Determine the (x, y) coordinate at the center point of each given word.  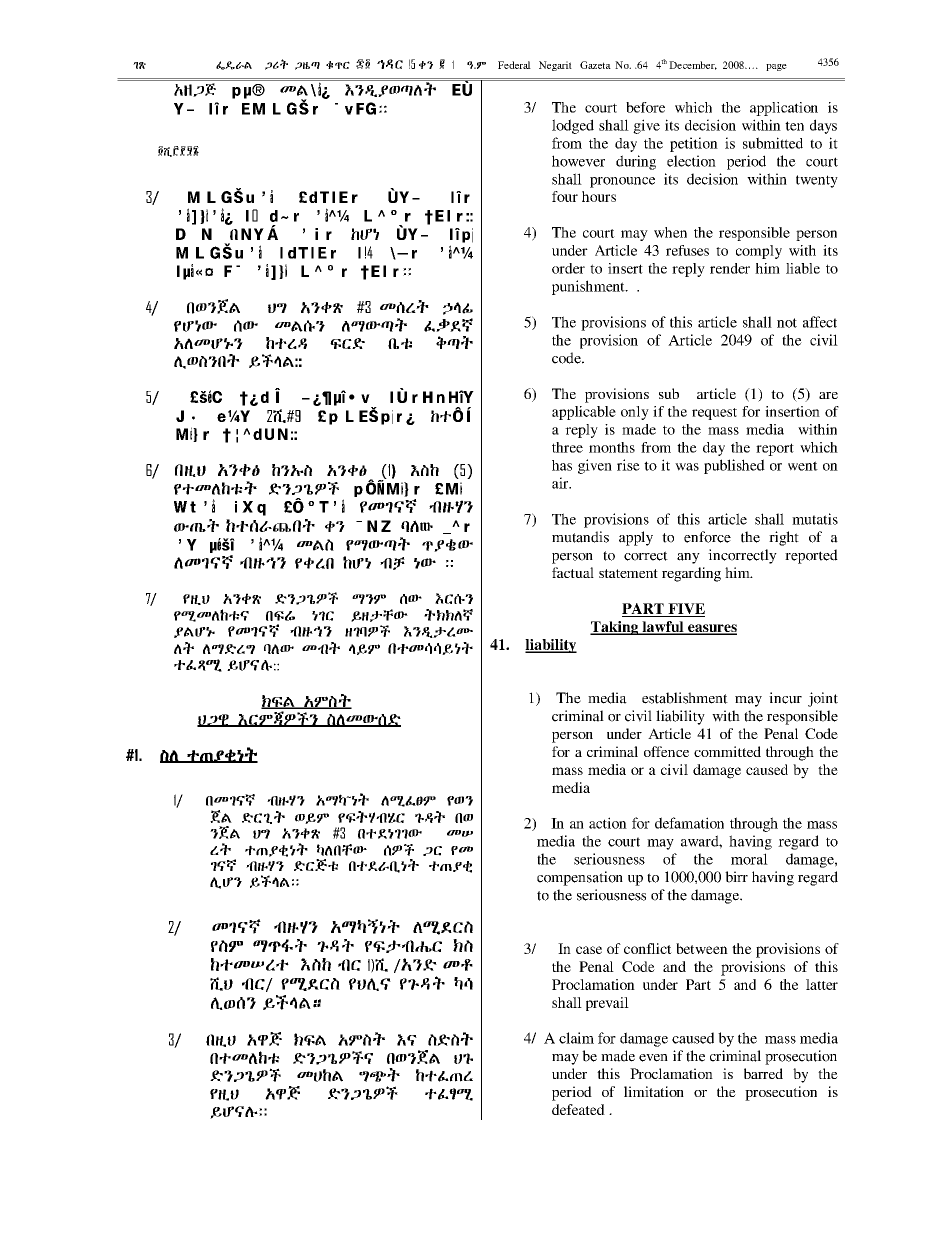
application (784, 109)
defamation (689, 823)
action (608, 823)
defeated (578, 1109)
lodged (573, 126)
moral (749, 859)
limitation (654, 1091)
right (784, 538)
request (714, 414)
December (693, 65)
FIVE (685, 610)
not (787, 323)
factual (573, 572)
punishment (589, 287)
